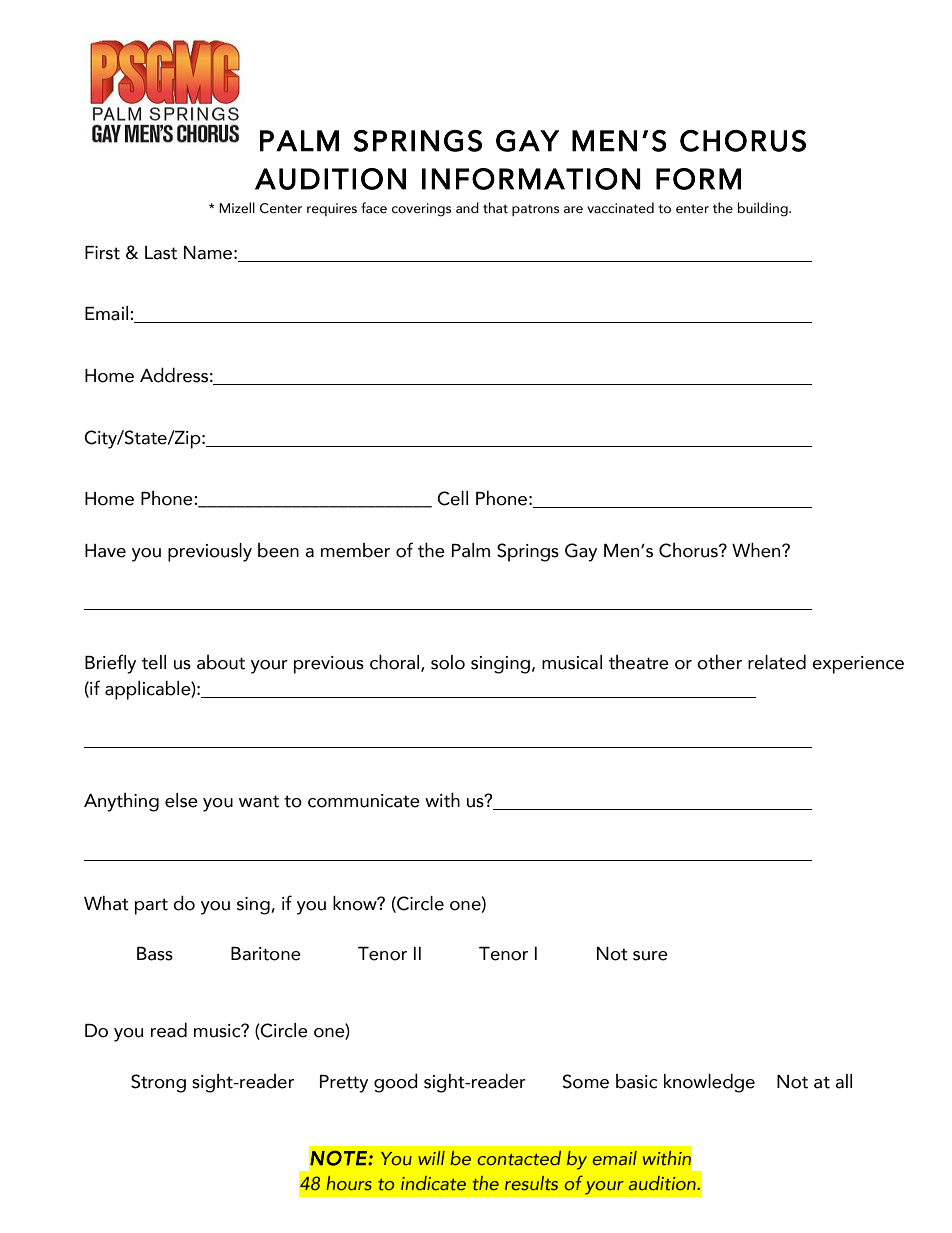 This document has width=952, height=1233. I want to click on solo, so click(448, 662).
